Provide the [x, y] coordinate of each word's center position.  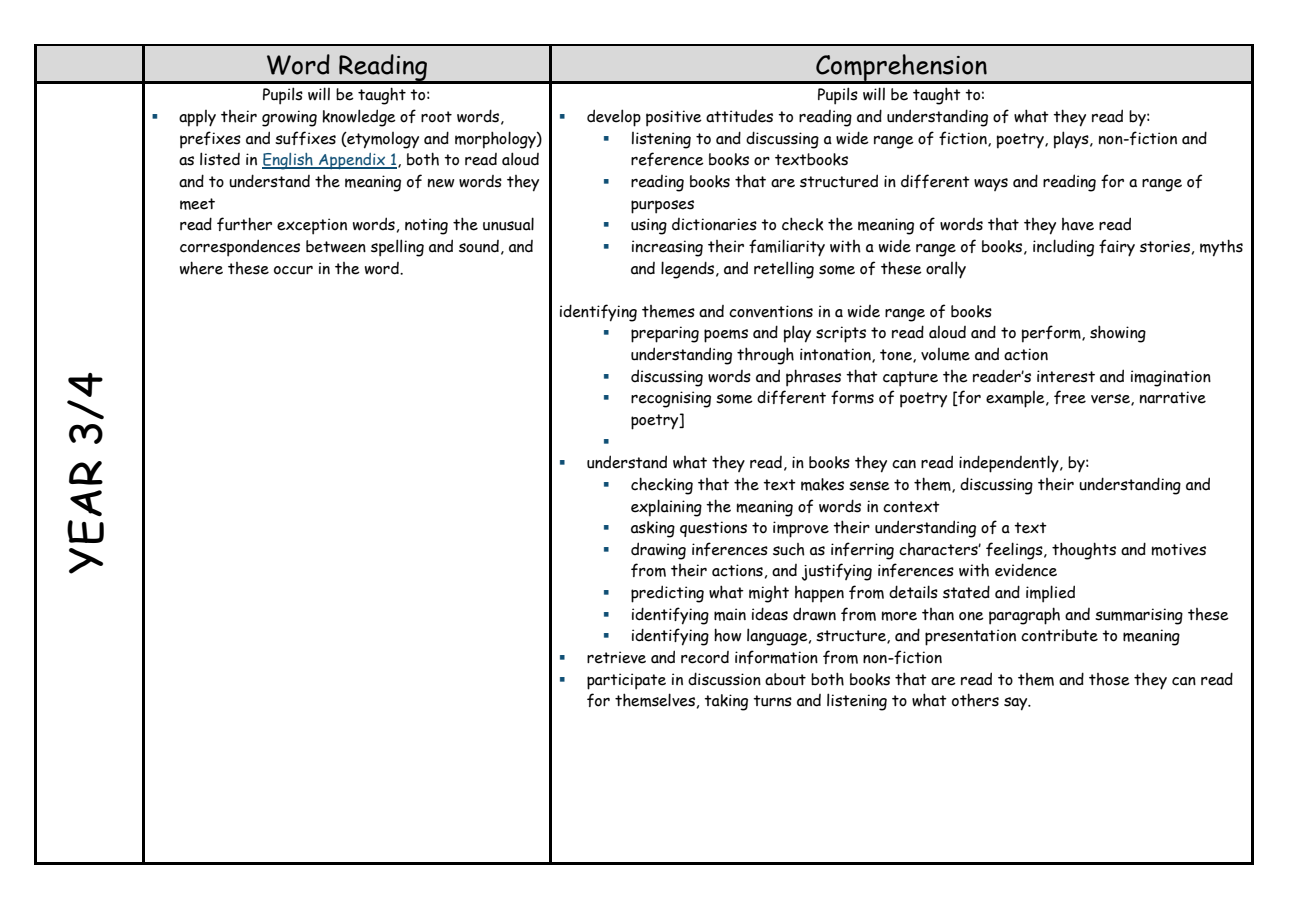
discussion [724, 679]
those [1109, 679]
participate [626, 681]
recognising [671, 399]
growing [289, 118]
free [1070, 397]
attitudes [739, 116]
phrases [813, 378]
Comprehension [901, 68]
